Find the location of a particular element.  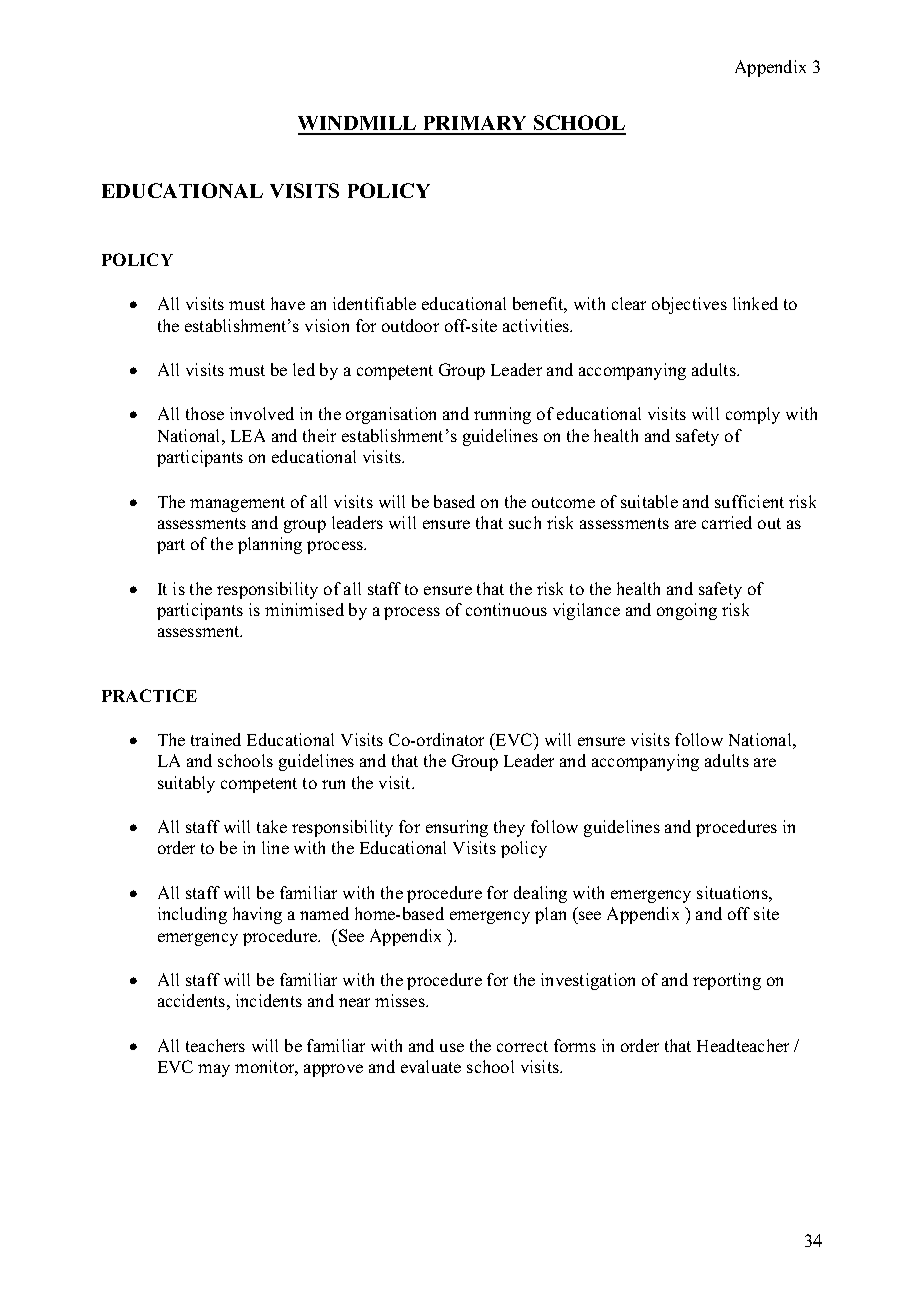

ensuring is located at coordinates (457, 828).
